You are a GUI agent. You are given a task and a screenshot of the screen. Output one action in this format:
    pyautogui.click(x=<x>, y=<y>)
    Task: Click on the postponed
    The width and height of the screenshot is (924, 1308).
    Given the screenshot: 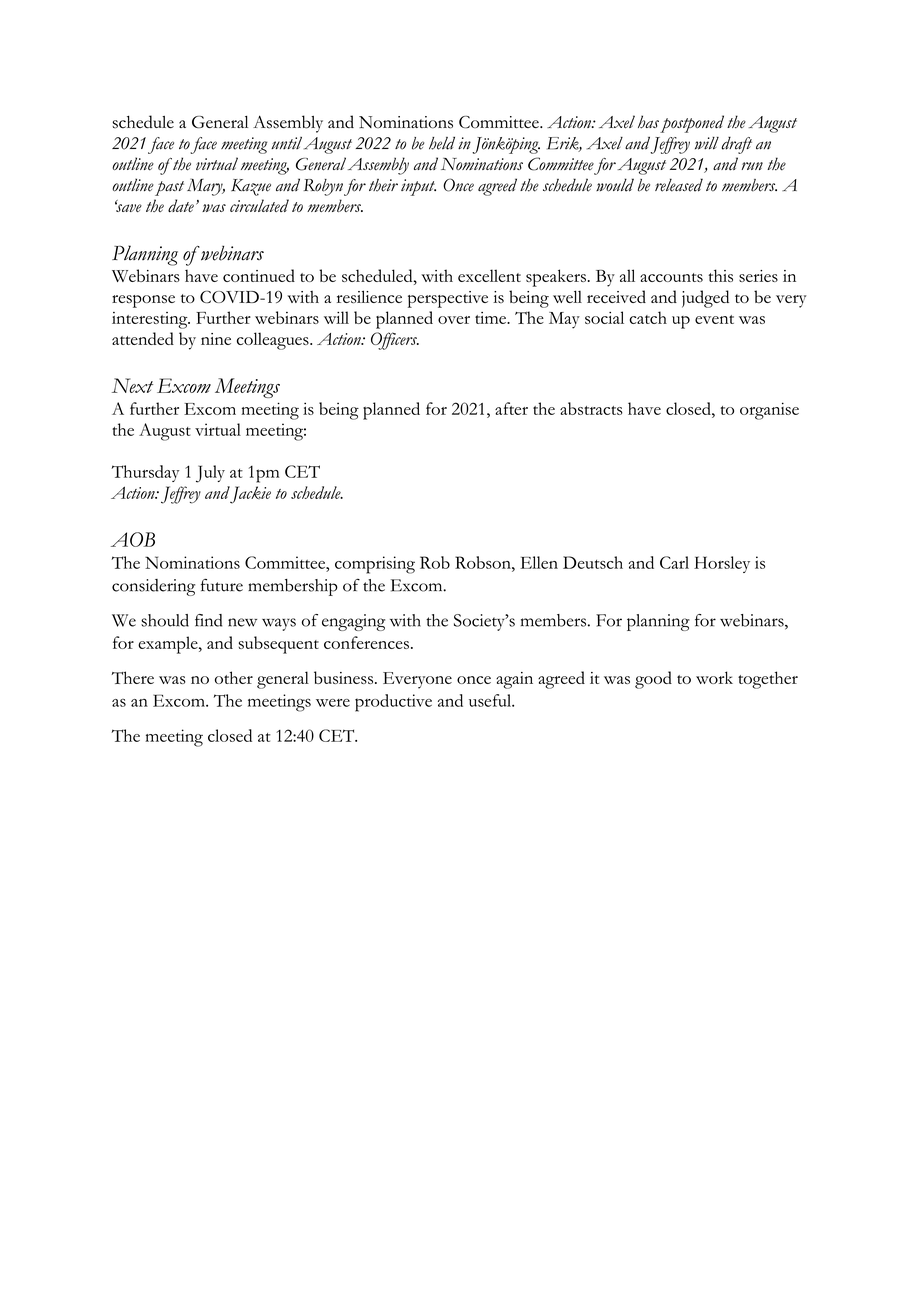 What is the action you would take?
    pyautogui.click(x=692, y=124)
